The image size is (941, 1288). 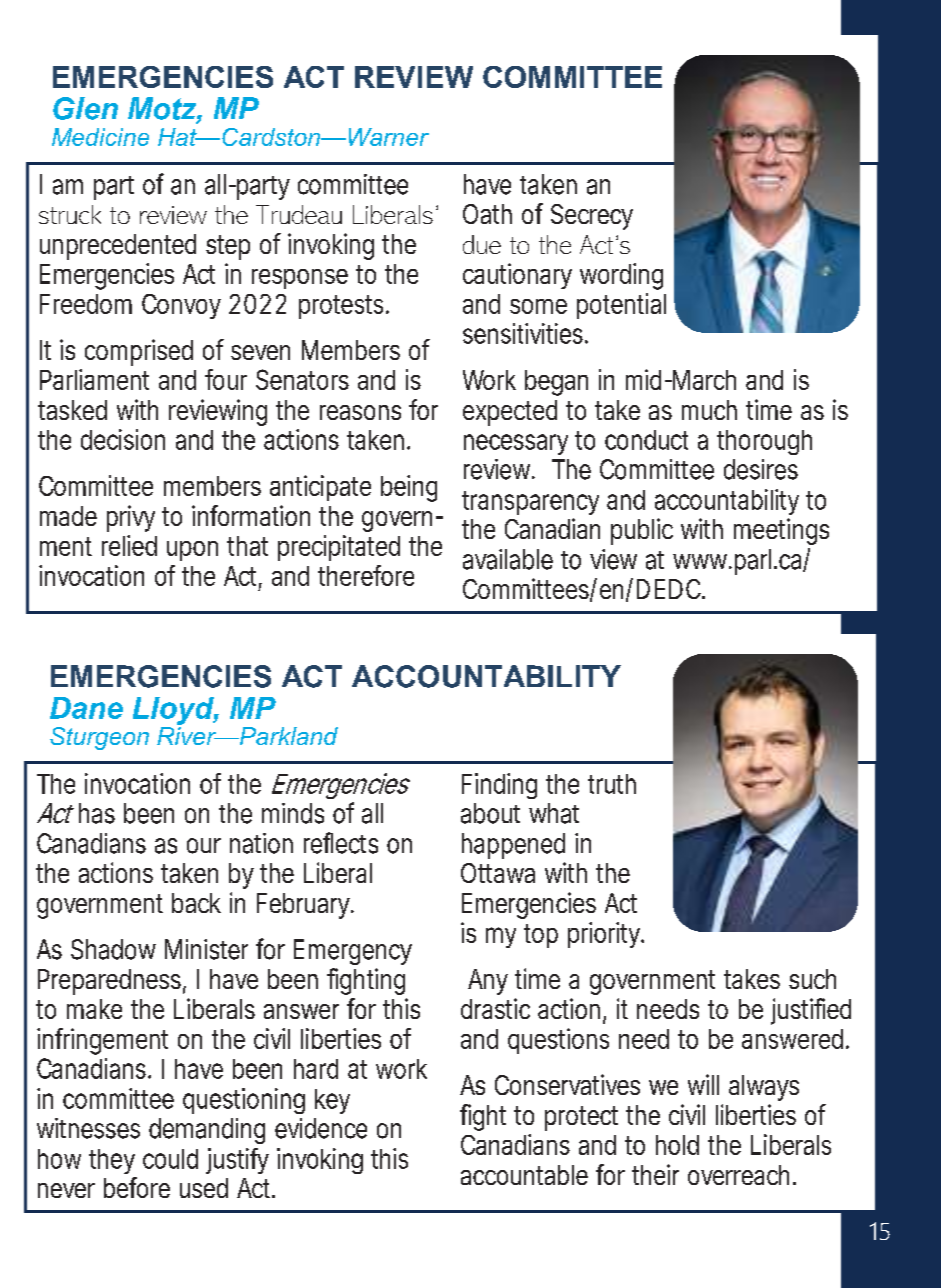 What do you see at coordinates (139, 352) in the screenshot?
I see `comprised` at bounding box center [139, 352].
